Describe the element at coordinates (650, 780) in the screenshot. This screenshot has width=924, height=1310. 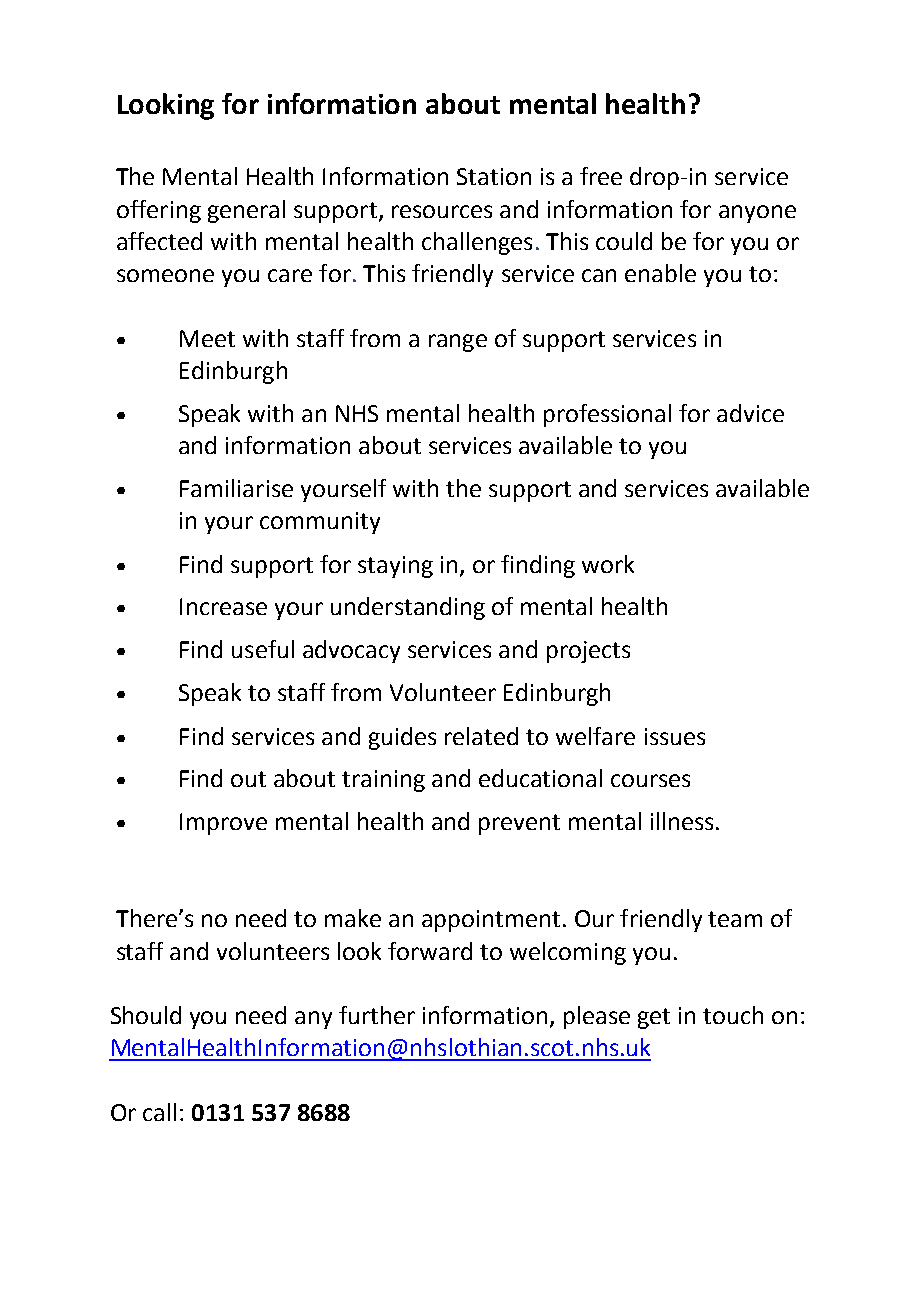
I see `courses` at that location.
